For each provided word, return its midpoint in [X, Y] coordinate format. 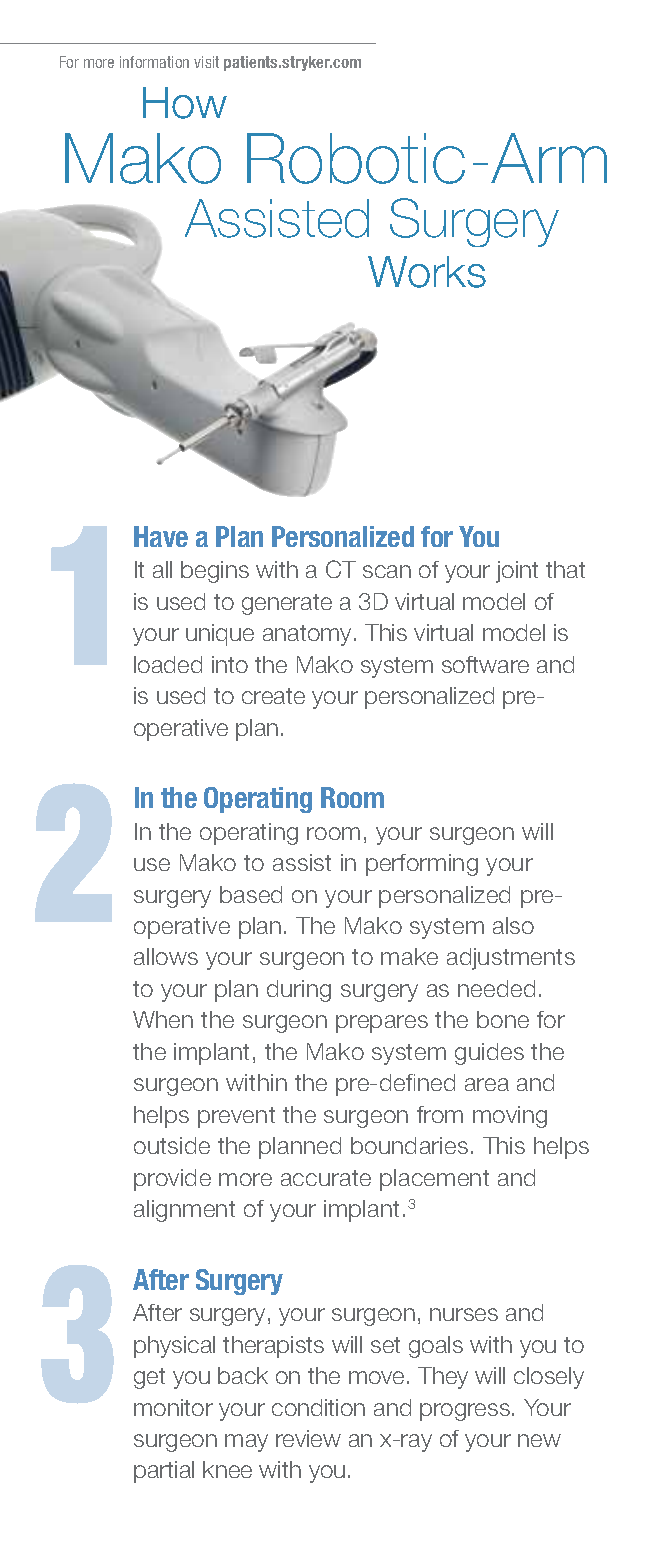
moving [510, 1117]
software [485, 664]
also [513, 925]
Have [161, 536]
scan [387, 571]
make [409, 956]
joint [517, 572]
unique [220, 635]
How [185, 103]
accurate [326, 1178]
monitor [173, 1407]
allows [166, 956]
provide [172, 1180]
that [565, 569]
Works [427, 272]
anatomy [309, 635]
